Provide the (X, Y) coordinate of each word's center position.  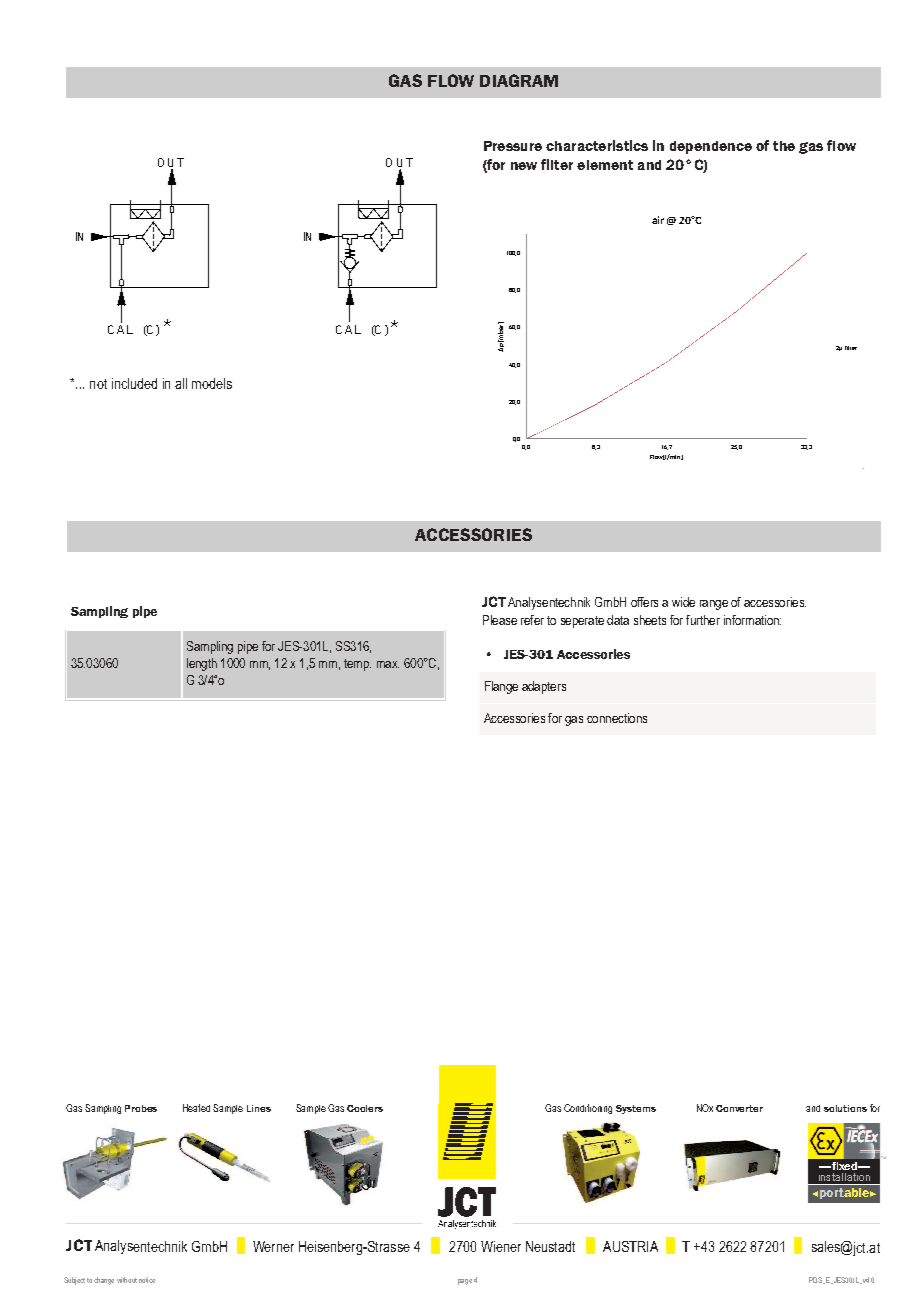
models (212, 383)
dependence (711, 147)
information (752, 620)
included (134, 383)
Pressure (513, 146)
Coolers (365, 1108)
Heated (196, 1108)
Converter (739, 1108)
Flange (501, 687)
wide (683, 602)
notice (147, 1280)
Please (500, 620)
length (202, 664)
